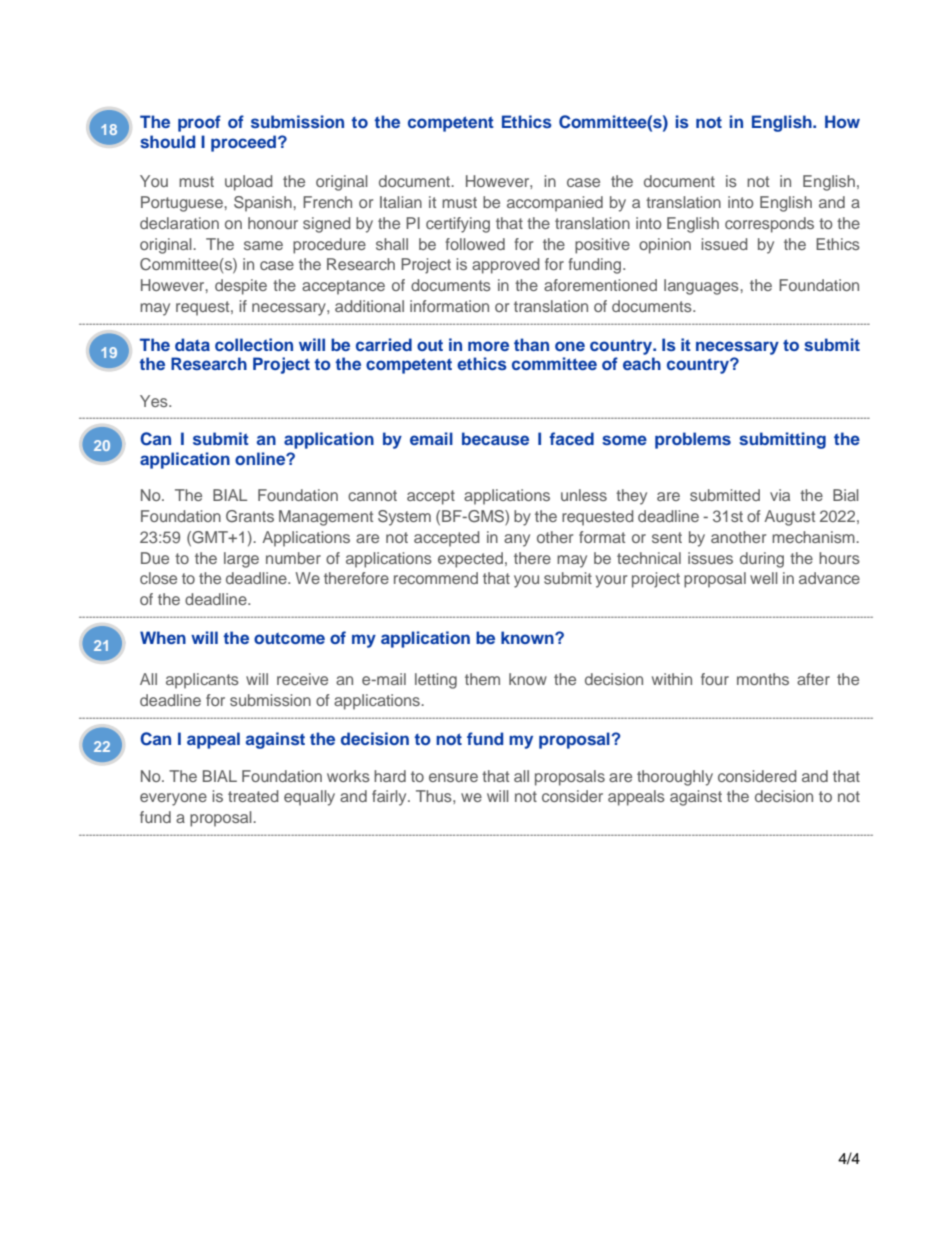 This image has width=952, height=1233. What do you see at coordinates (253, 796) in the image?
I see `treated` at bounding box center [253, 796].
